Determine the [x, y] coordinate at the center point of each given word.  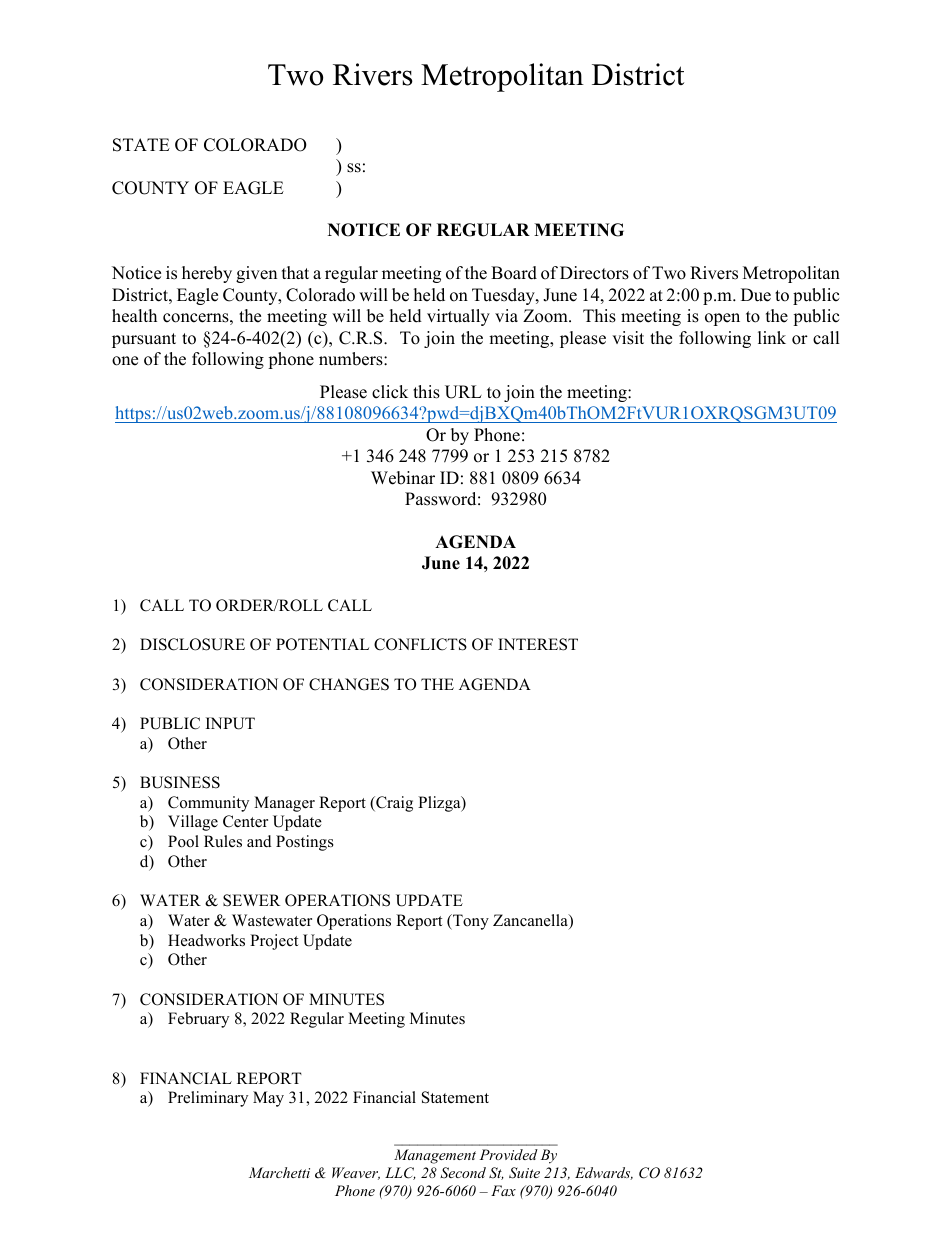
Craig [393, 804]
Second [463, 1173]
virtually [458, 317]
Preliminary [208, 1099]
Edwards [604, 1173]
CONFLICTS [420, 644]
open [722, 319]
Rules [223, 841]
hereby [207, 274]
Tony [470, 922]
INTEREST [538, 644]
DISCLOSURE [192, 644]
